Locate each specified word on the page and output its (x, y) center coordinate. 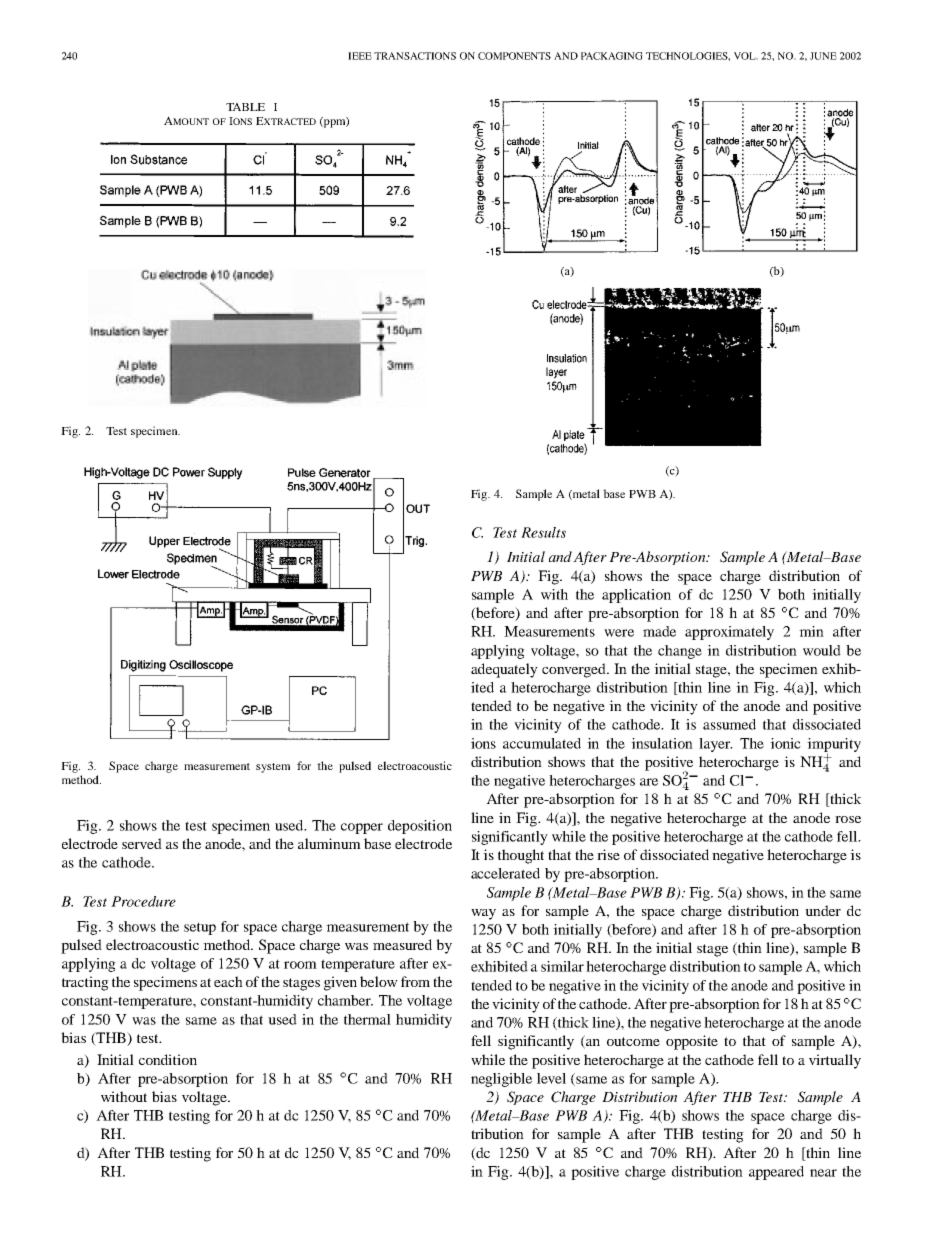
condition (168, 1059)
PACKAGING (612, 56)
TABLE (245, 106)
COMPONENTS (514, 56)
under (823, 910)
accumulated (542, 743)
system (273, 768)
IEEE (360, 56)
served (142, 843)
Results (543, 532)
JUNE (823, 56)
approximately (729, 633)
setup (200, 928)
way (483, 914)
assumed (729, 724)
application (636, 596)
